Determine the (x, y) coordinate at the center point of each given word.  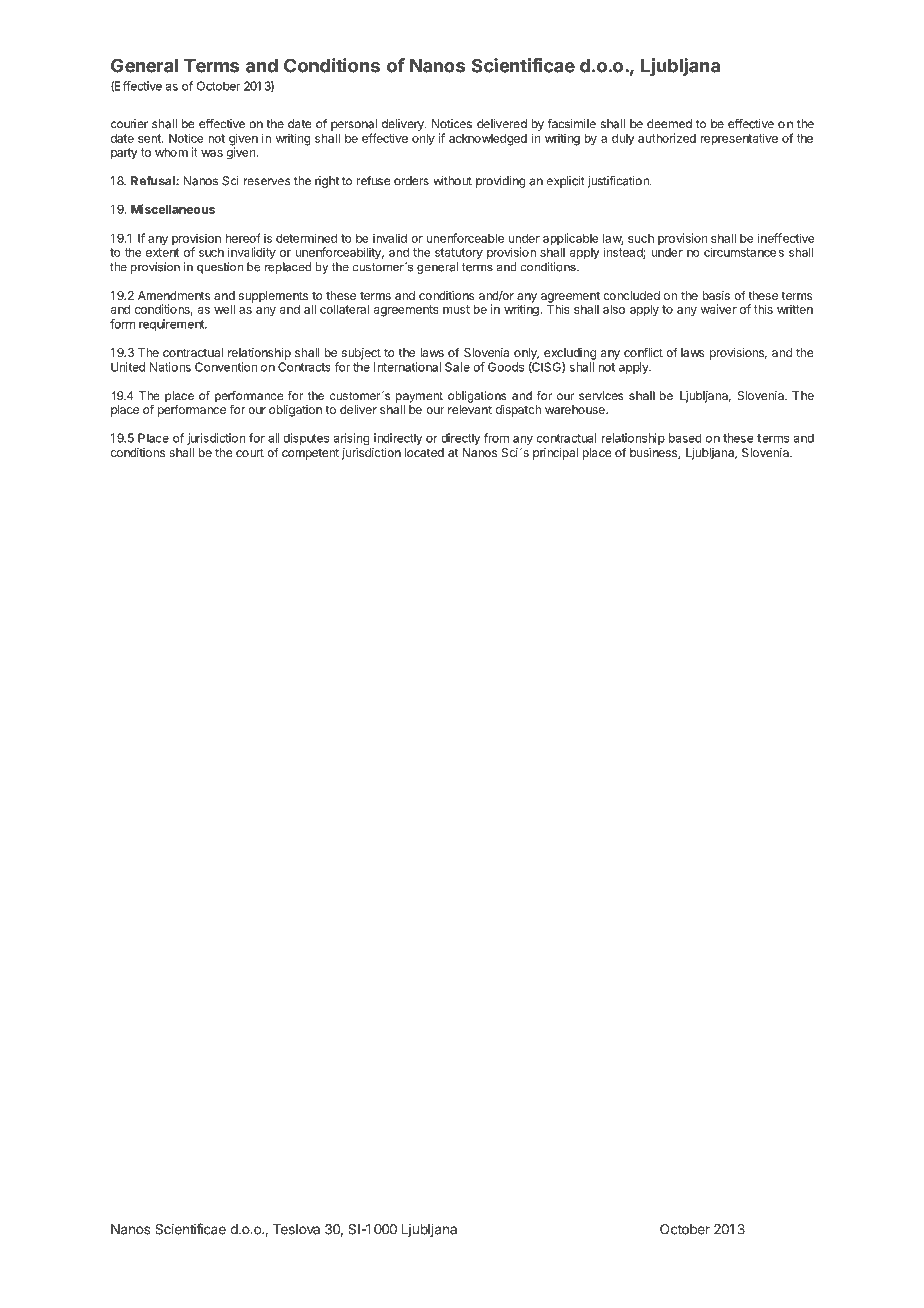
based (685, 438)
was (212, 153)
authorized (667, 138)
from (496, 438)
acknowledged (488, 139)
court (250, 452)
